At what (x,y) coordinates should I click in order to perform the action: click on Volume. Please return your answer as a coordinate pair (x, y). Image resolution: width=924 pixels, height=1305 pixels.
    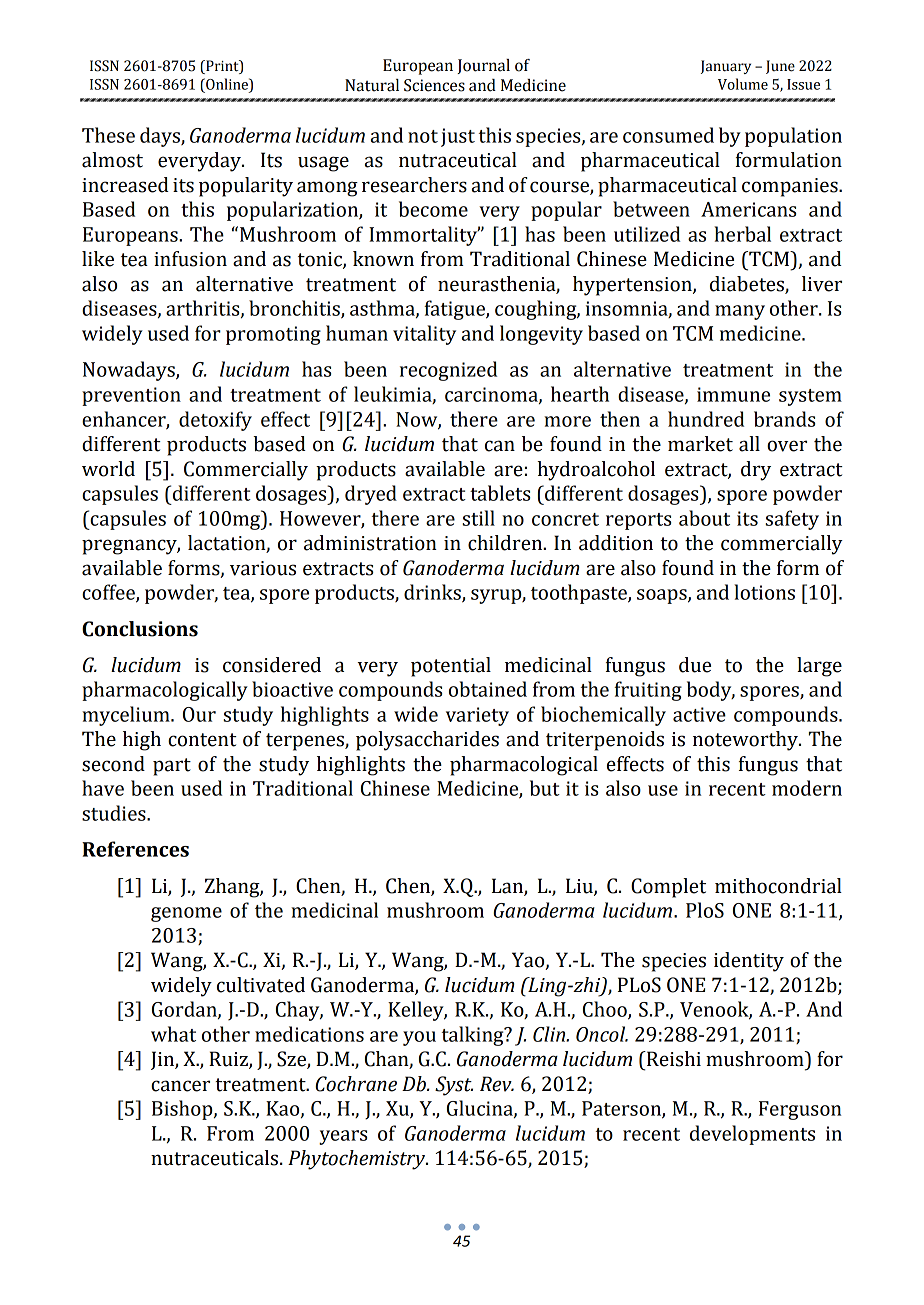
    Looking at the image, I should click on (743, 84).
